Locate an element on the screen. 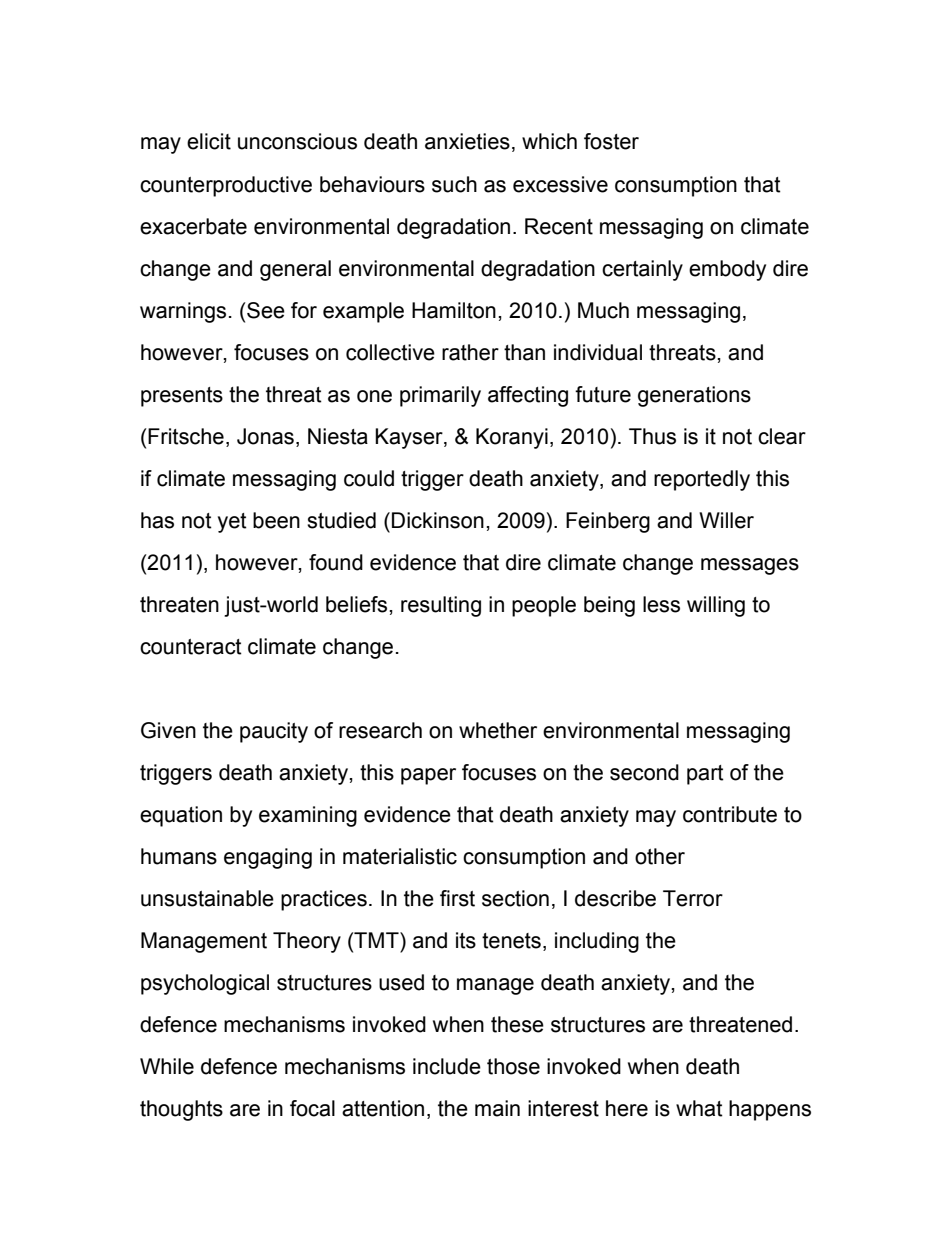  thoughts is located at coordinates (181, 1110).
